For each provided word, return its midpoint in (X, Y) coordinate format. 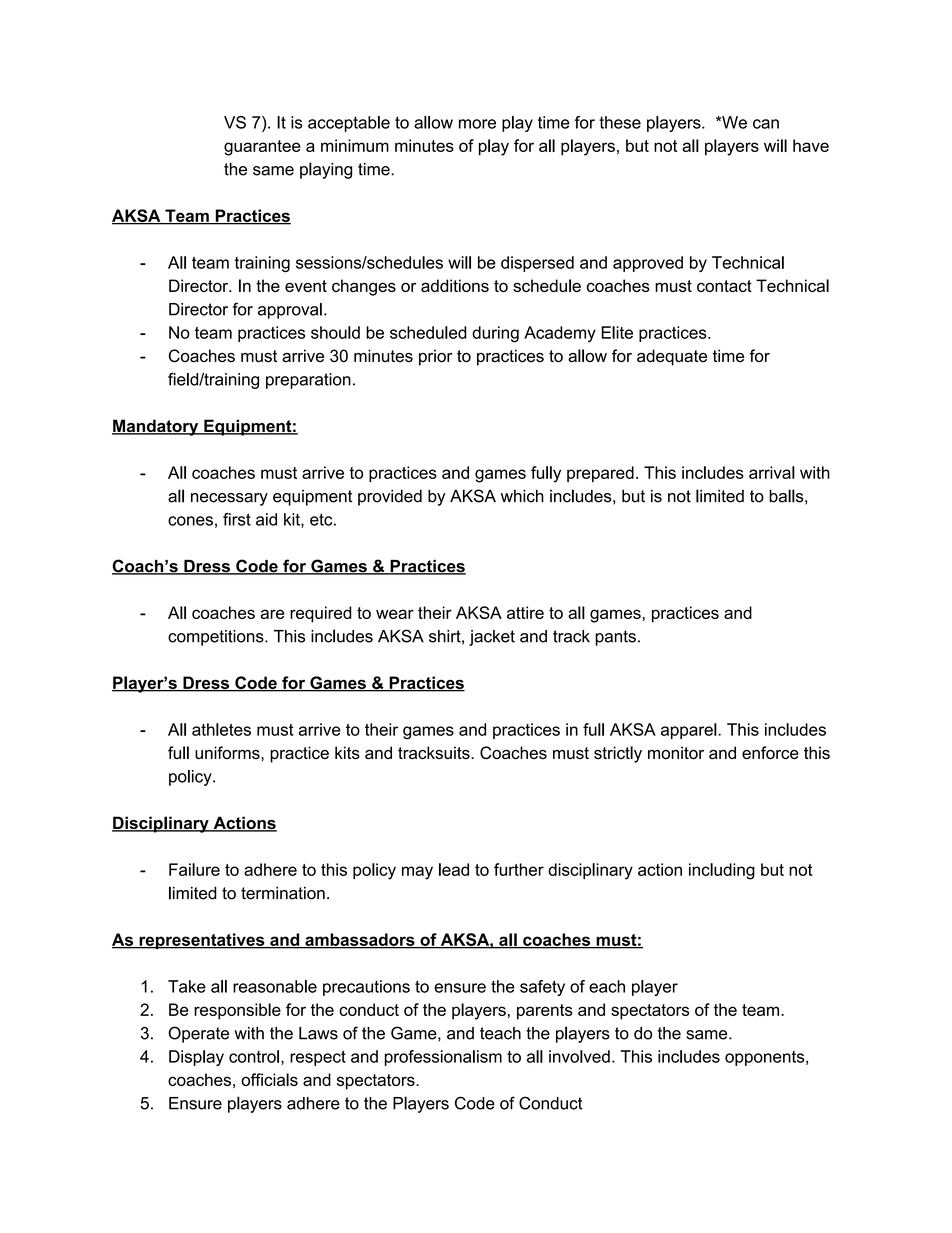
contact (724, 286)
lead (454, 869)
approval (290, 311)
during (495, 334)
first (237, 519)
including (722, 871)
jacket (492, 638)
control (254, 1056)
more (477, 124)
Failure (194, 869)
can (766, 124)
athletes (221, 729)
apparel (690, 731)
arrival (772, 472)
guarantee (262, 148)
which (522, 496)
